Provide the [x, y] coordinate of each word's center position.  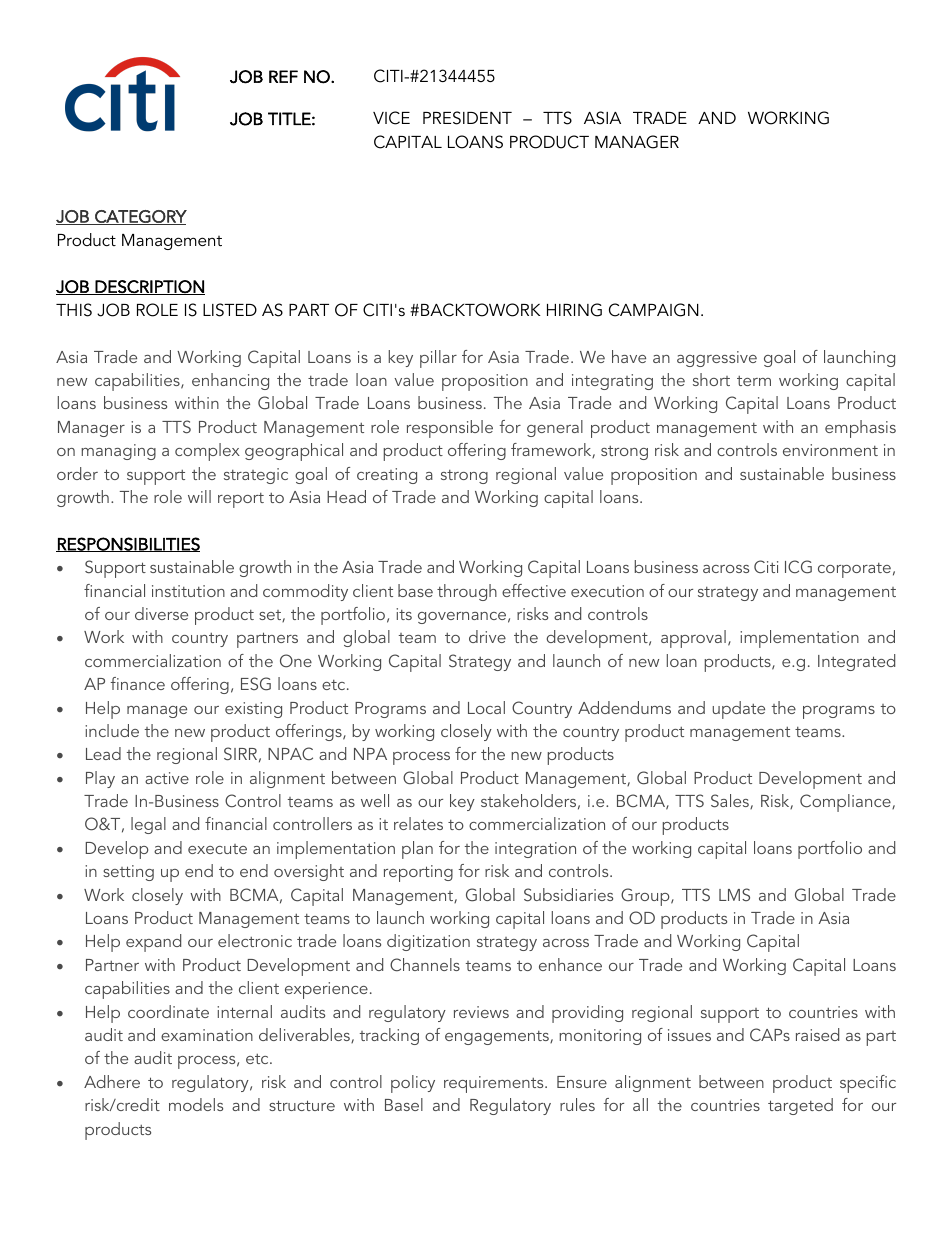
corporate [854, 570]
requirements [495, 1084]
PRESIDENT [467, 118]
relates [418, 823]
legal [148, 825]
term [754, 381]
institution [188, 591]
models [196, 1104]
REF [283, 76]
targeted [800, 1106]
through [467, 592]
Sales [731, 801]
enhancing [230, 381]
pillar [438, 359]
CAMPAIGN [654, 310]
